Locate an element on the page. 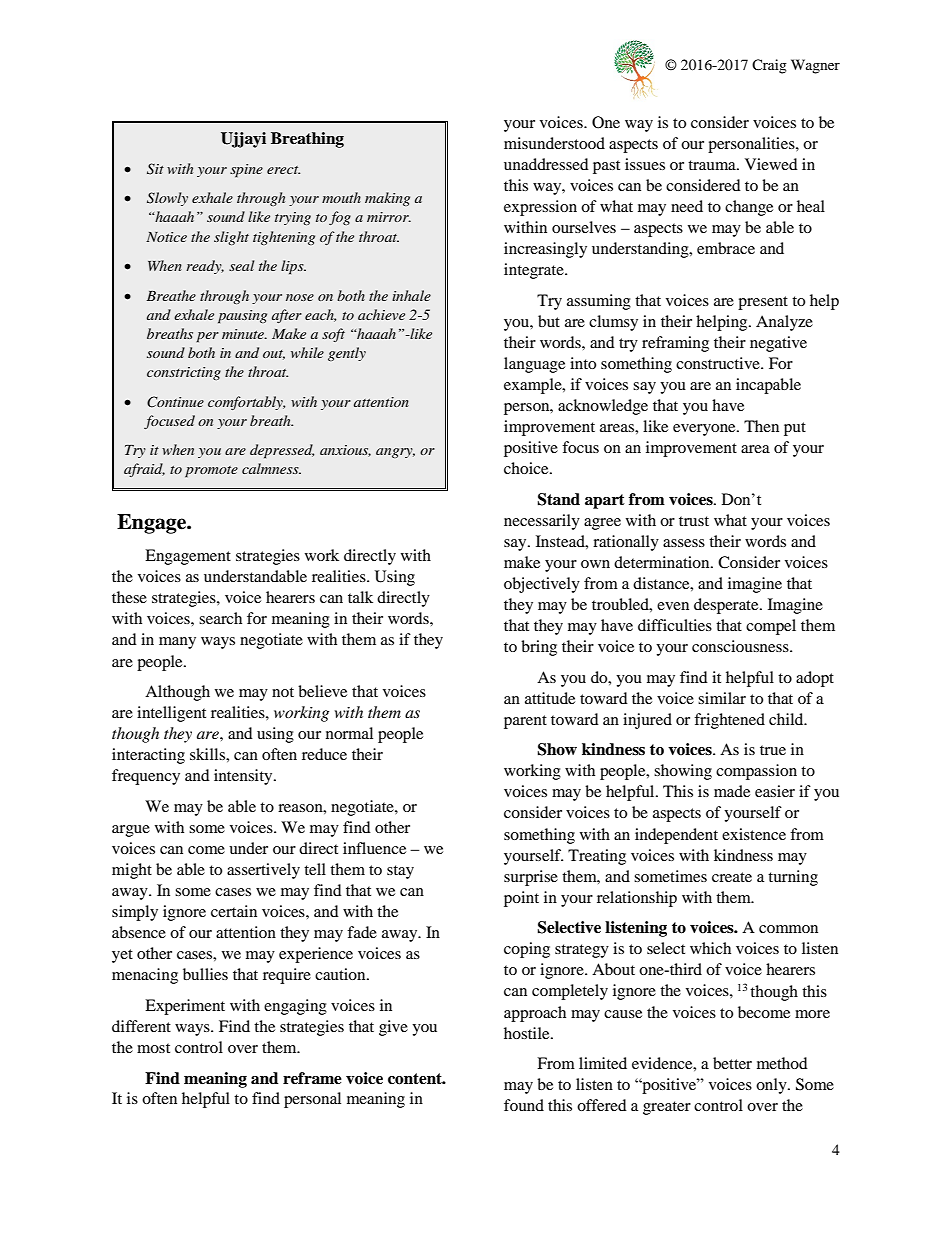 This image has width=952, height=1233. Craig is located at coordinates (769, 66).
